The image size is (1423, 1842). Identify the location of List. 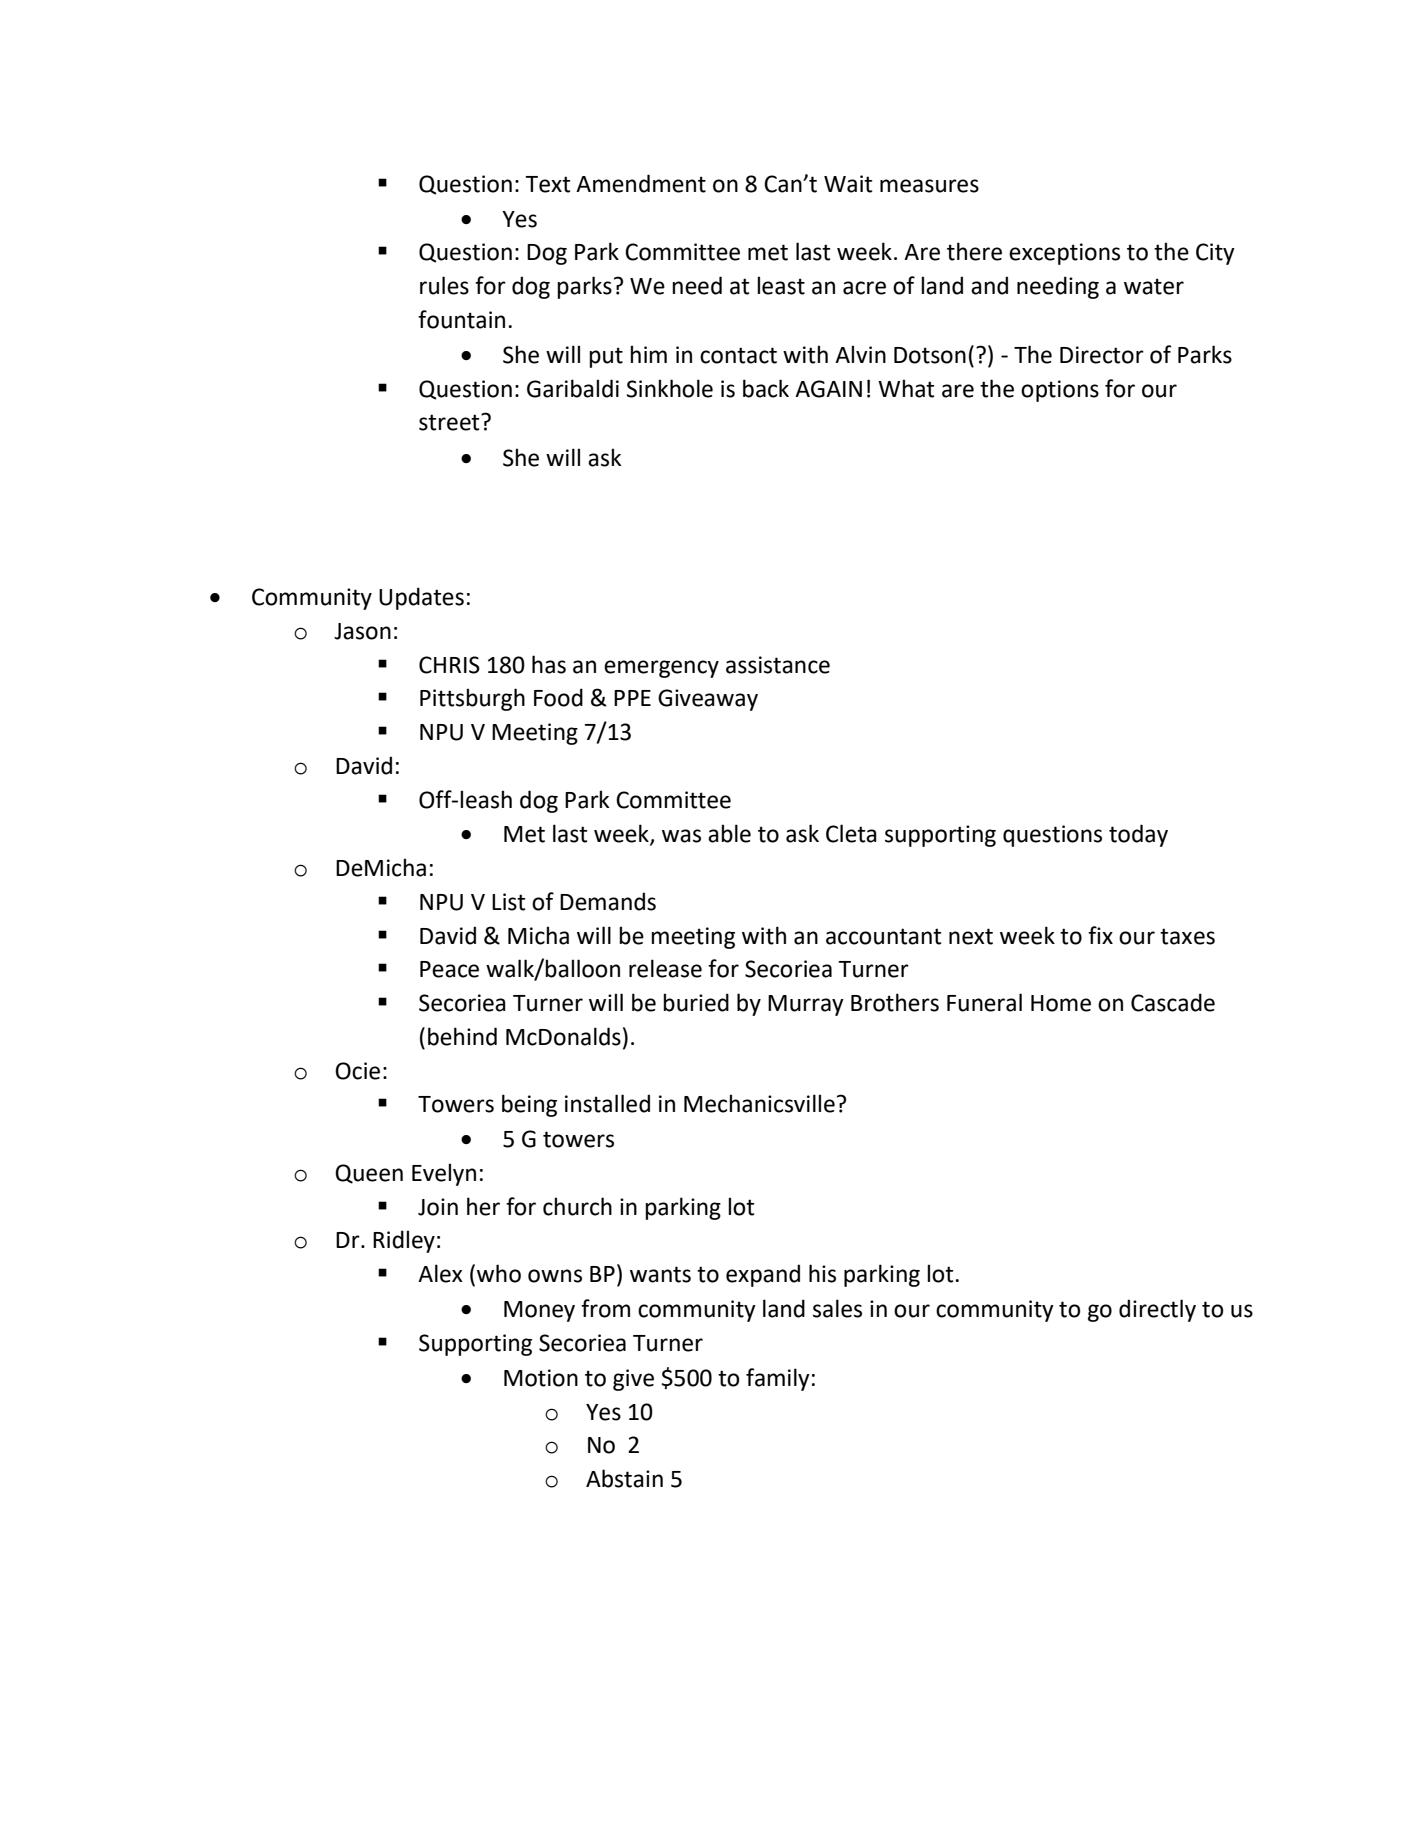
(509, 902).
